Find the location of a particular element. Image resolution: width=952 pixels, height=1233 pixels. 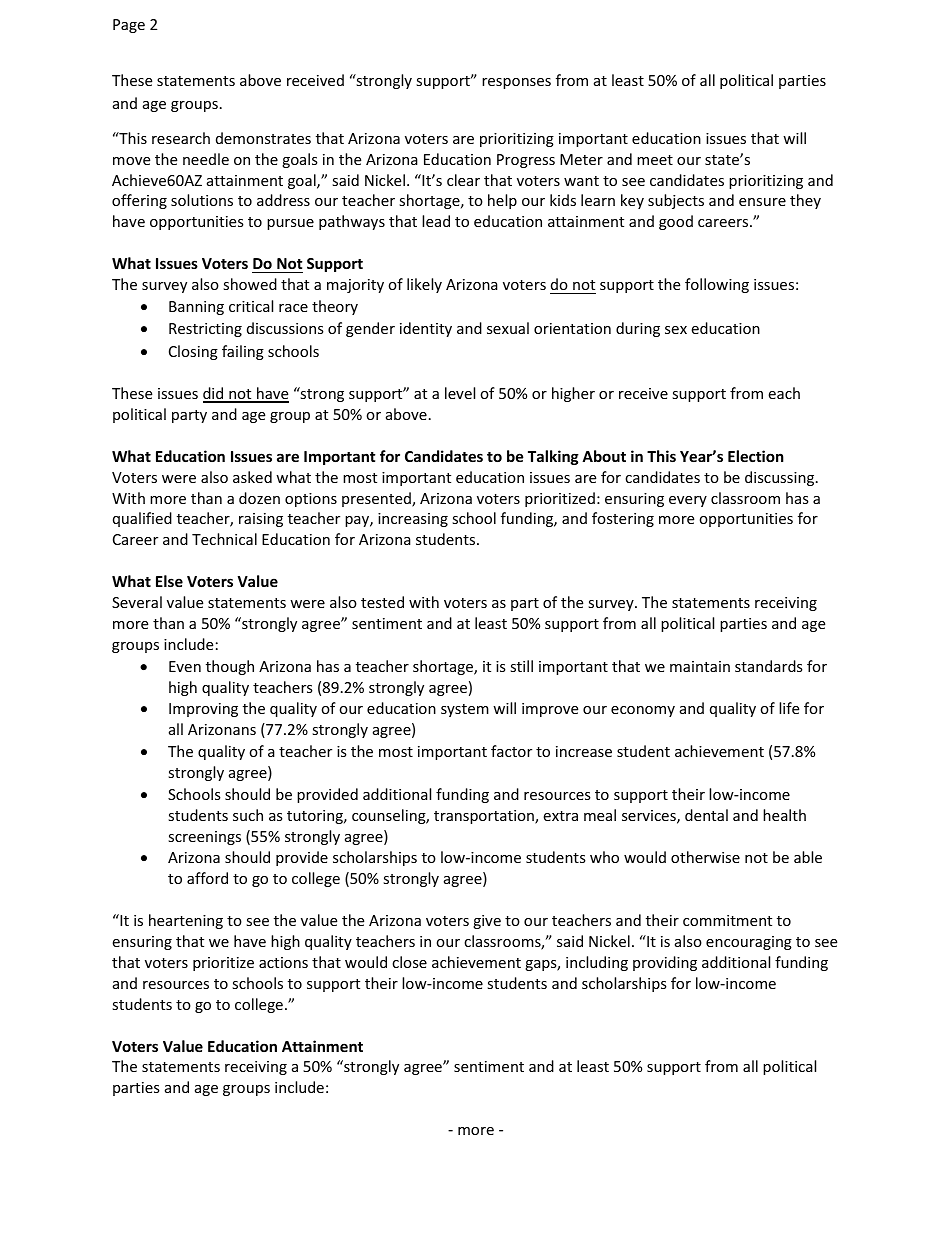

maintain is located at coordinates (700, 666).
